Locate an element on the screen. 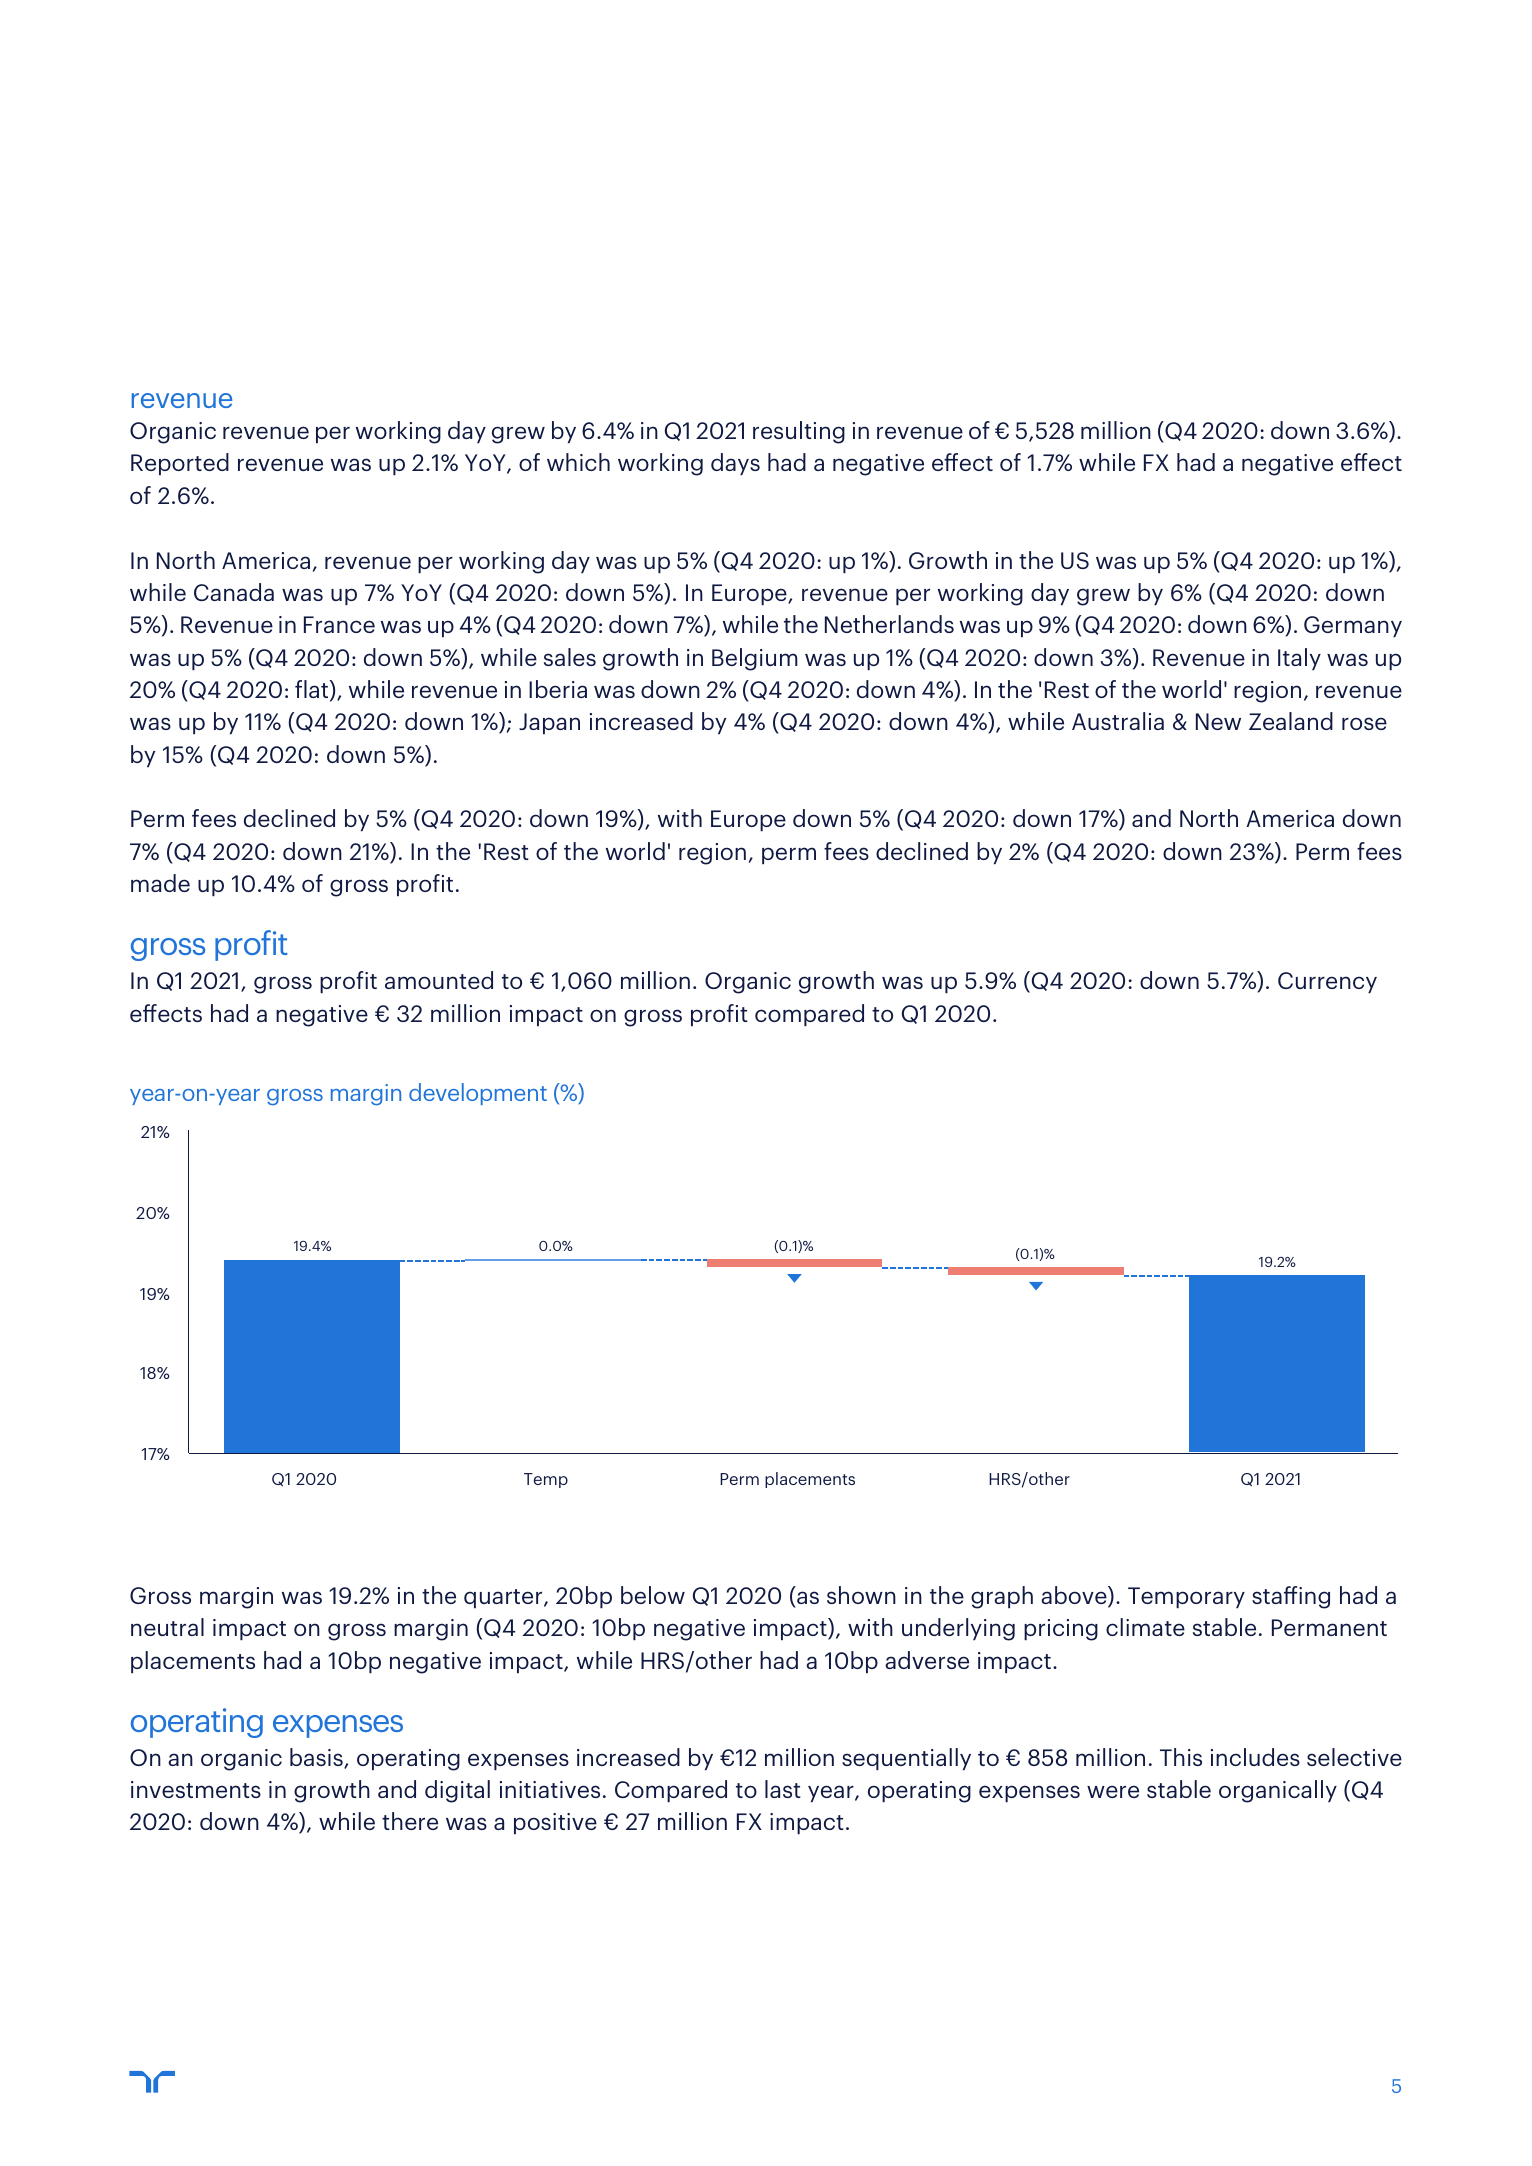 The width and height of the screenshot is (1532, 2166). Reported is located at coordinates (180, 464).
